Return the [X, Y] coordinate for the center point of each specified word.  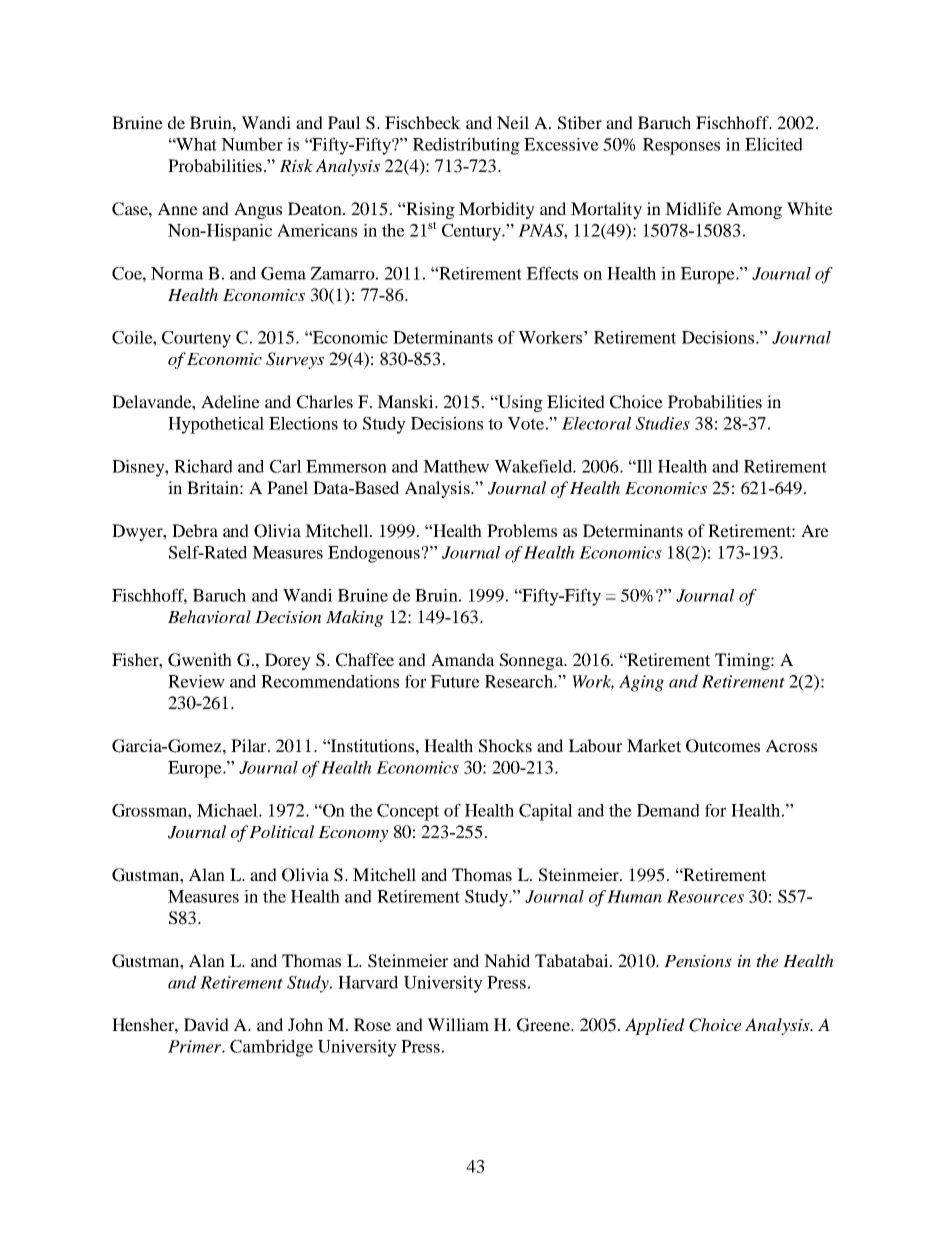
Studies [663, 423]
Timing [743, 661]
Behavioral [209, 617]
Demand [668, 810]
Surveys [295, 360]
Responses [681, 146]
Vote [526, 423]
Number [252, 144]
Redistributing [466, 146]
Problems [522, 530]
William [458, 1024]
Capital [546, 812]
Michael [228, 810]
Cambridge [271, 1048]
